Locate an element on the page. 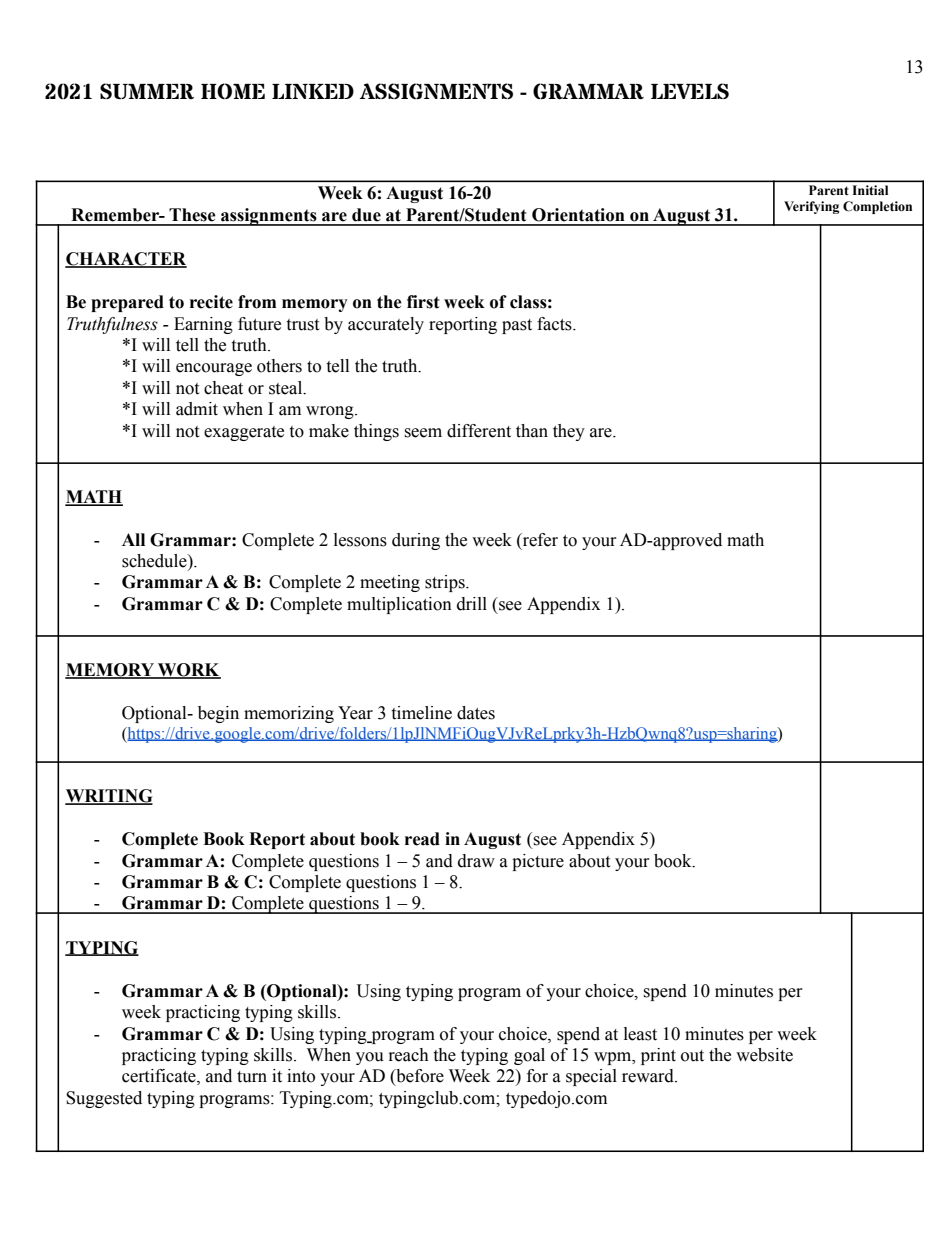  HOME is located at coordinates (233, 91).
